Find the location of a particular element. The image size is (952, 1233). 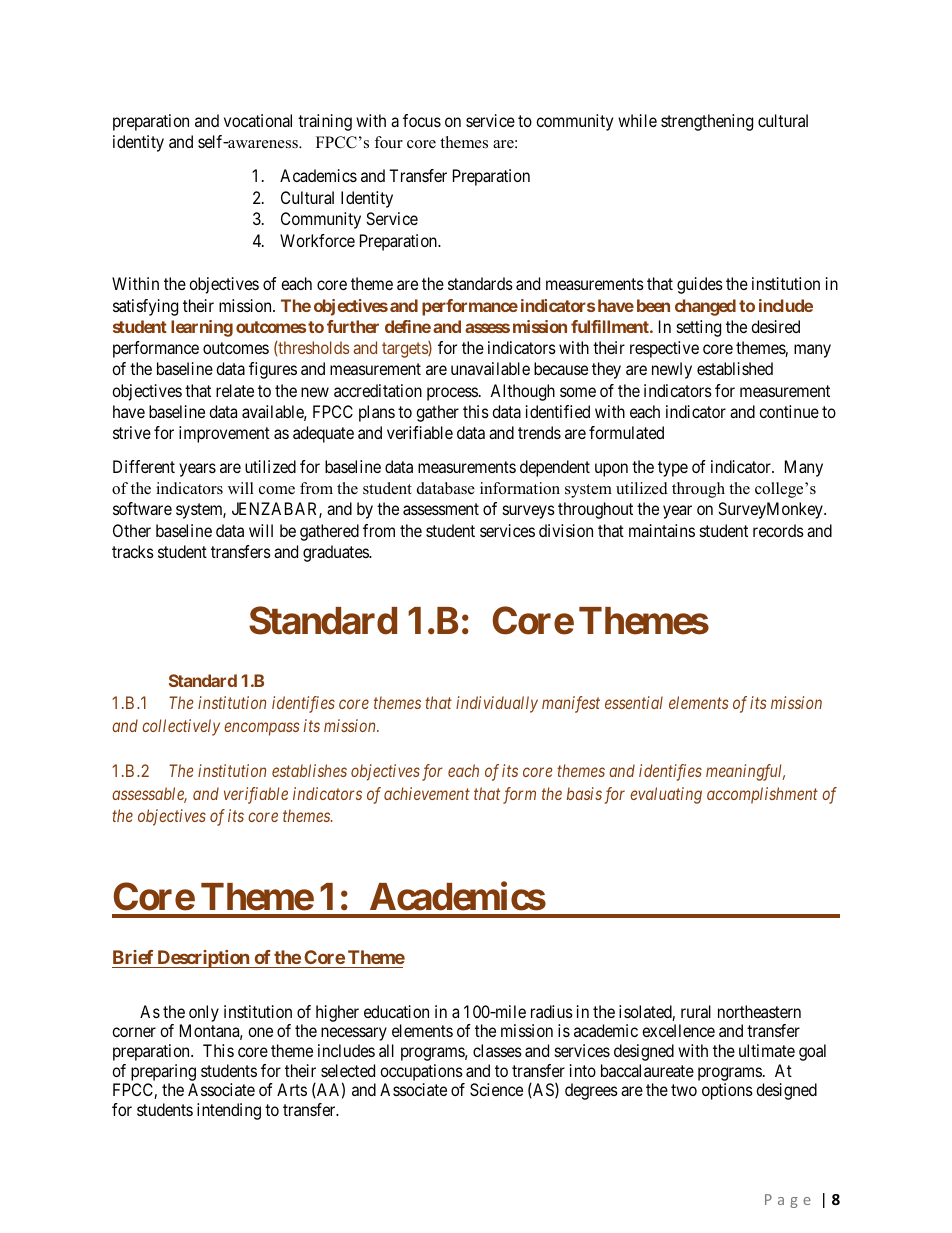

records is located at coordinates (778, 530).
